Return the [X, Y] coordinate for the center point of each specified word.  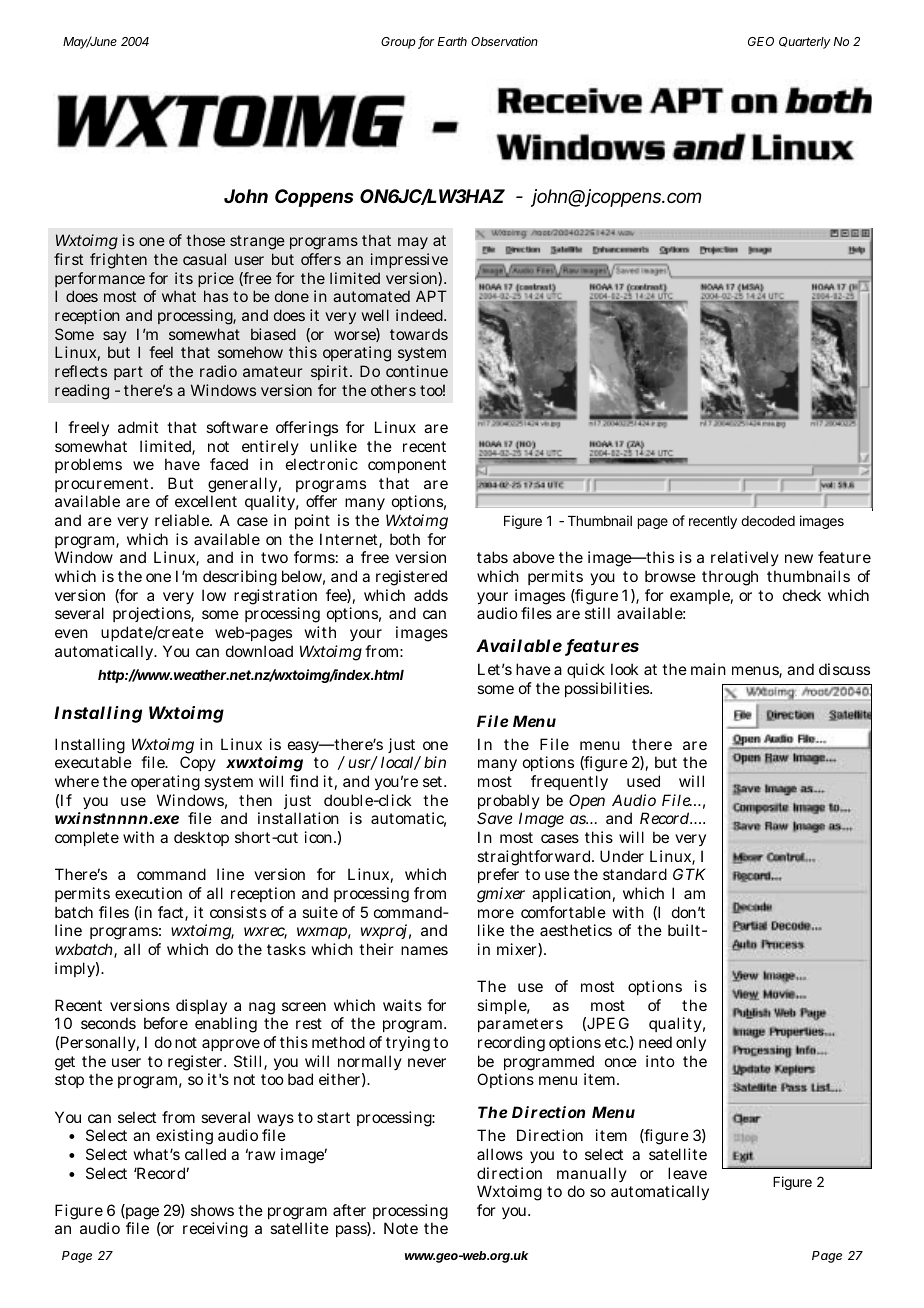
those [205, 240]
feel [161, 352]
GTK [689, 874]
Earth [452, 41]
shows [212, 1210]
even [71, 633]
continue [417, 371]
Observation [504, 41]
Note [401, 1228]
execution [148, 893]
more [496, 913]
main [708, 669]
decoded [768, 521]
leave [687, 1173]
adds [431, 595]
